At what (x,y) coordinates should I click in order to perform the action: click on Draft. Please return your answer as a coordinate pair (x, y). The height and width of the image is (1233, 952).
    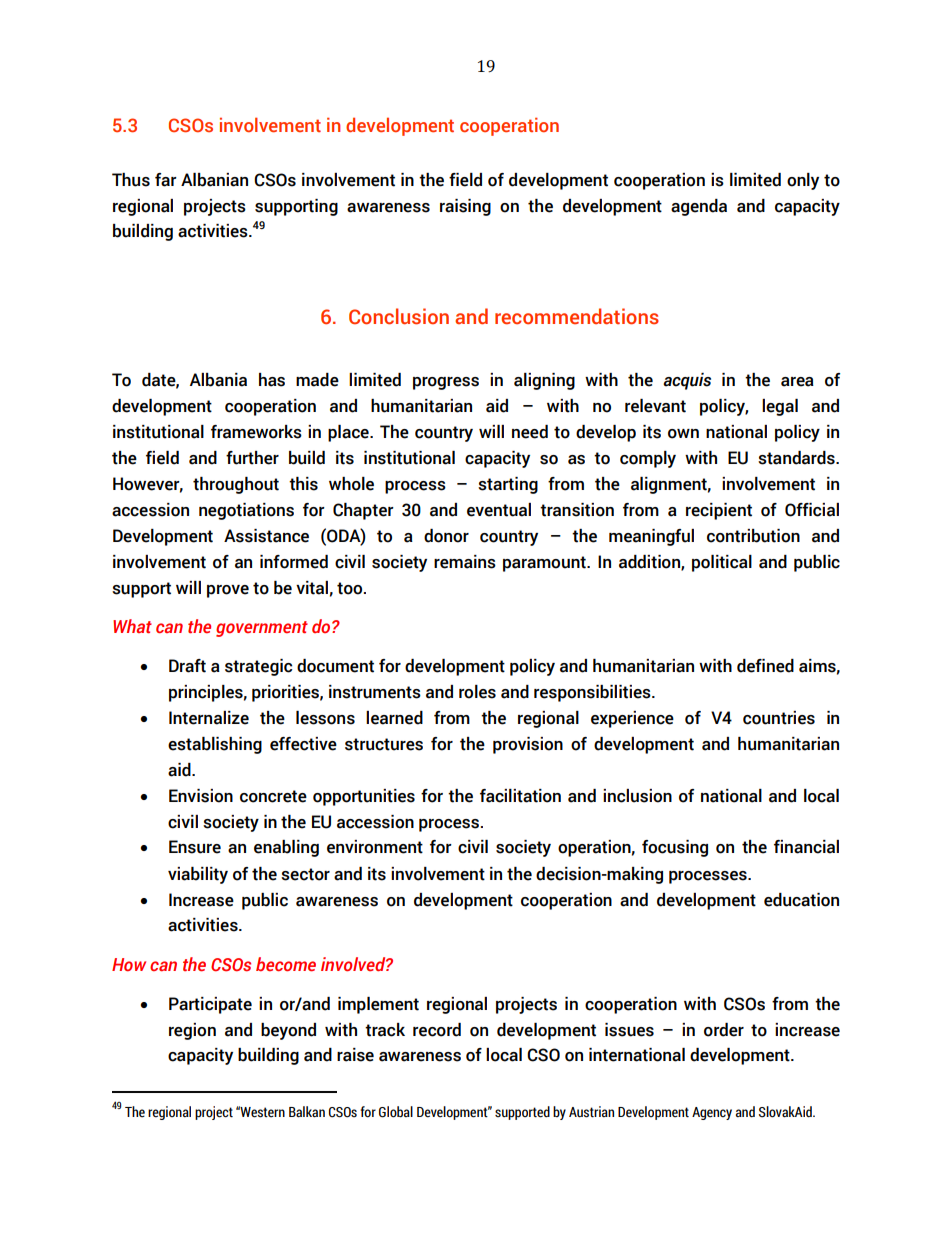
    Looking at the image, I should click on (187, 666).
